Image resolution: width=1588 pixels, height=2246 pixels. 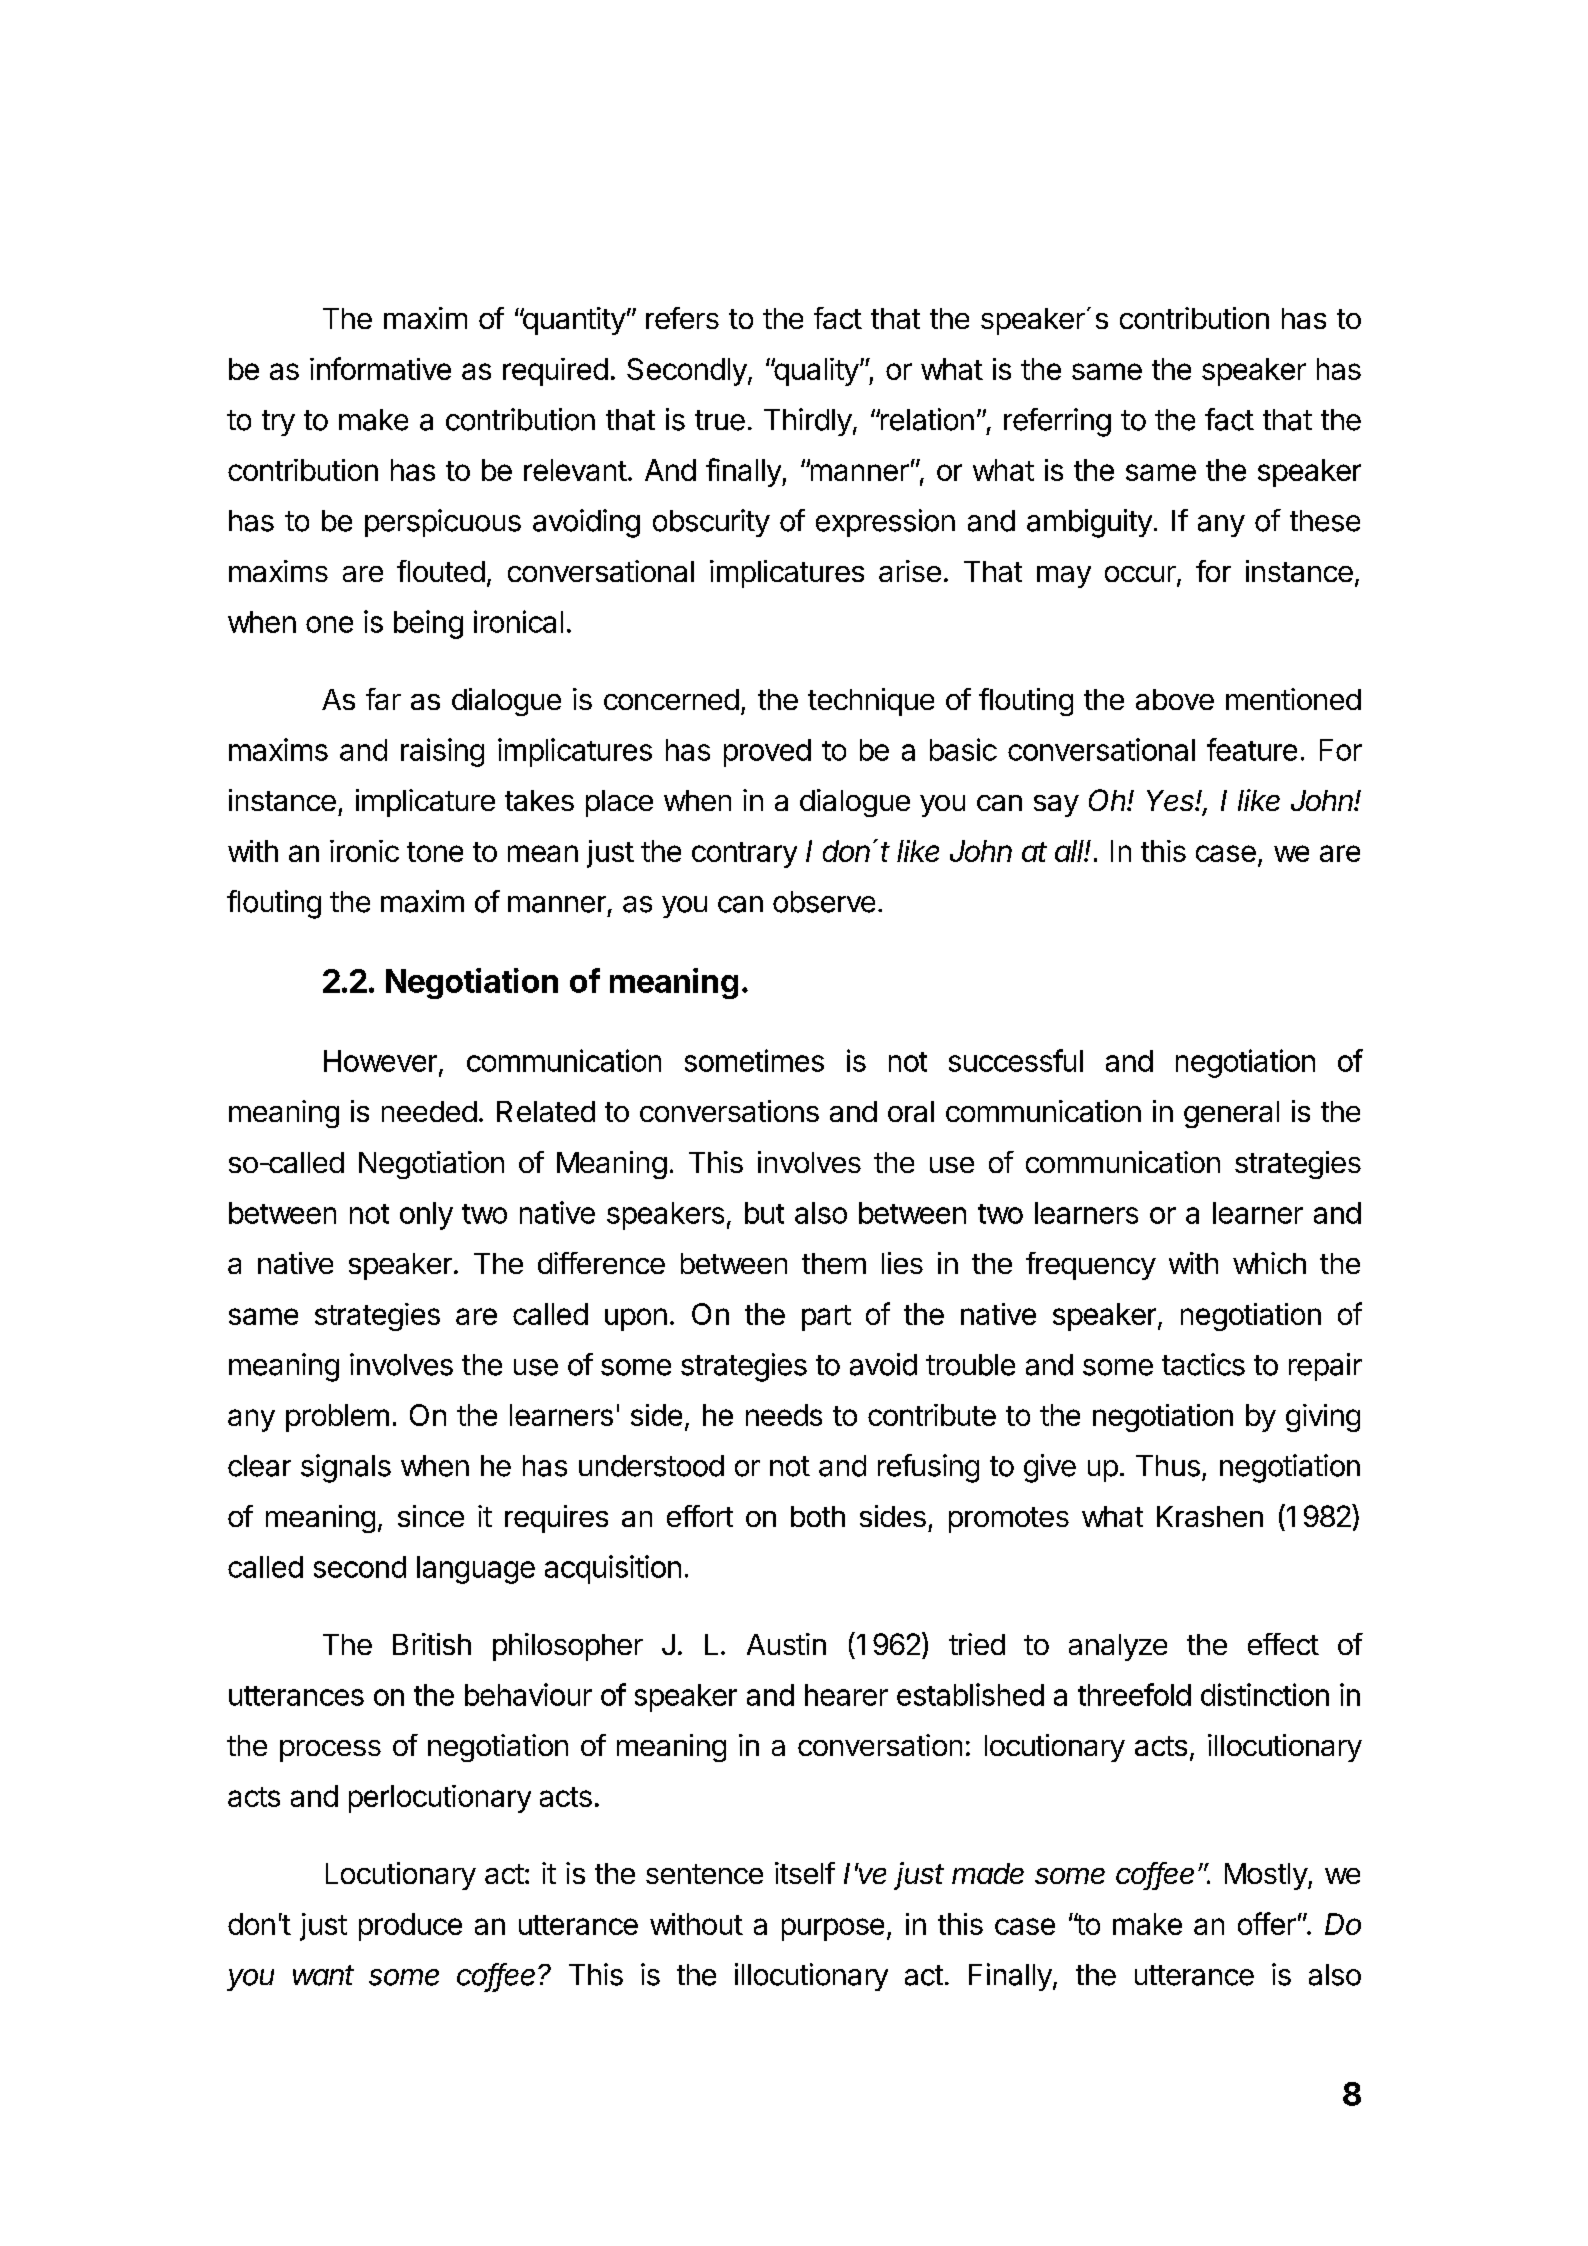 What do you see at coordinates (410, 1927) in the document?
I see `produce` at bounding box center [410, 1927].
